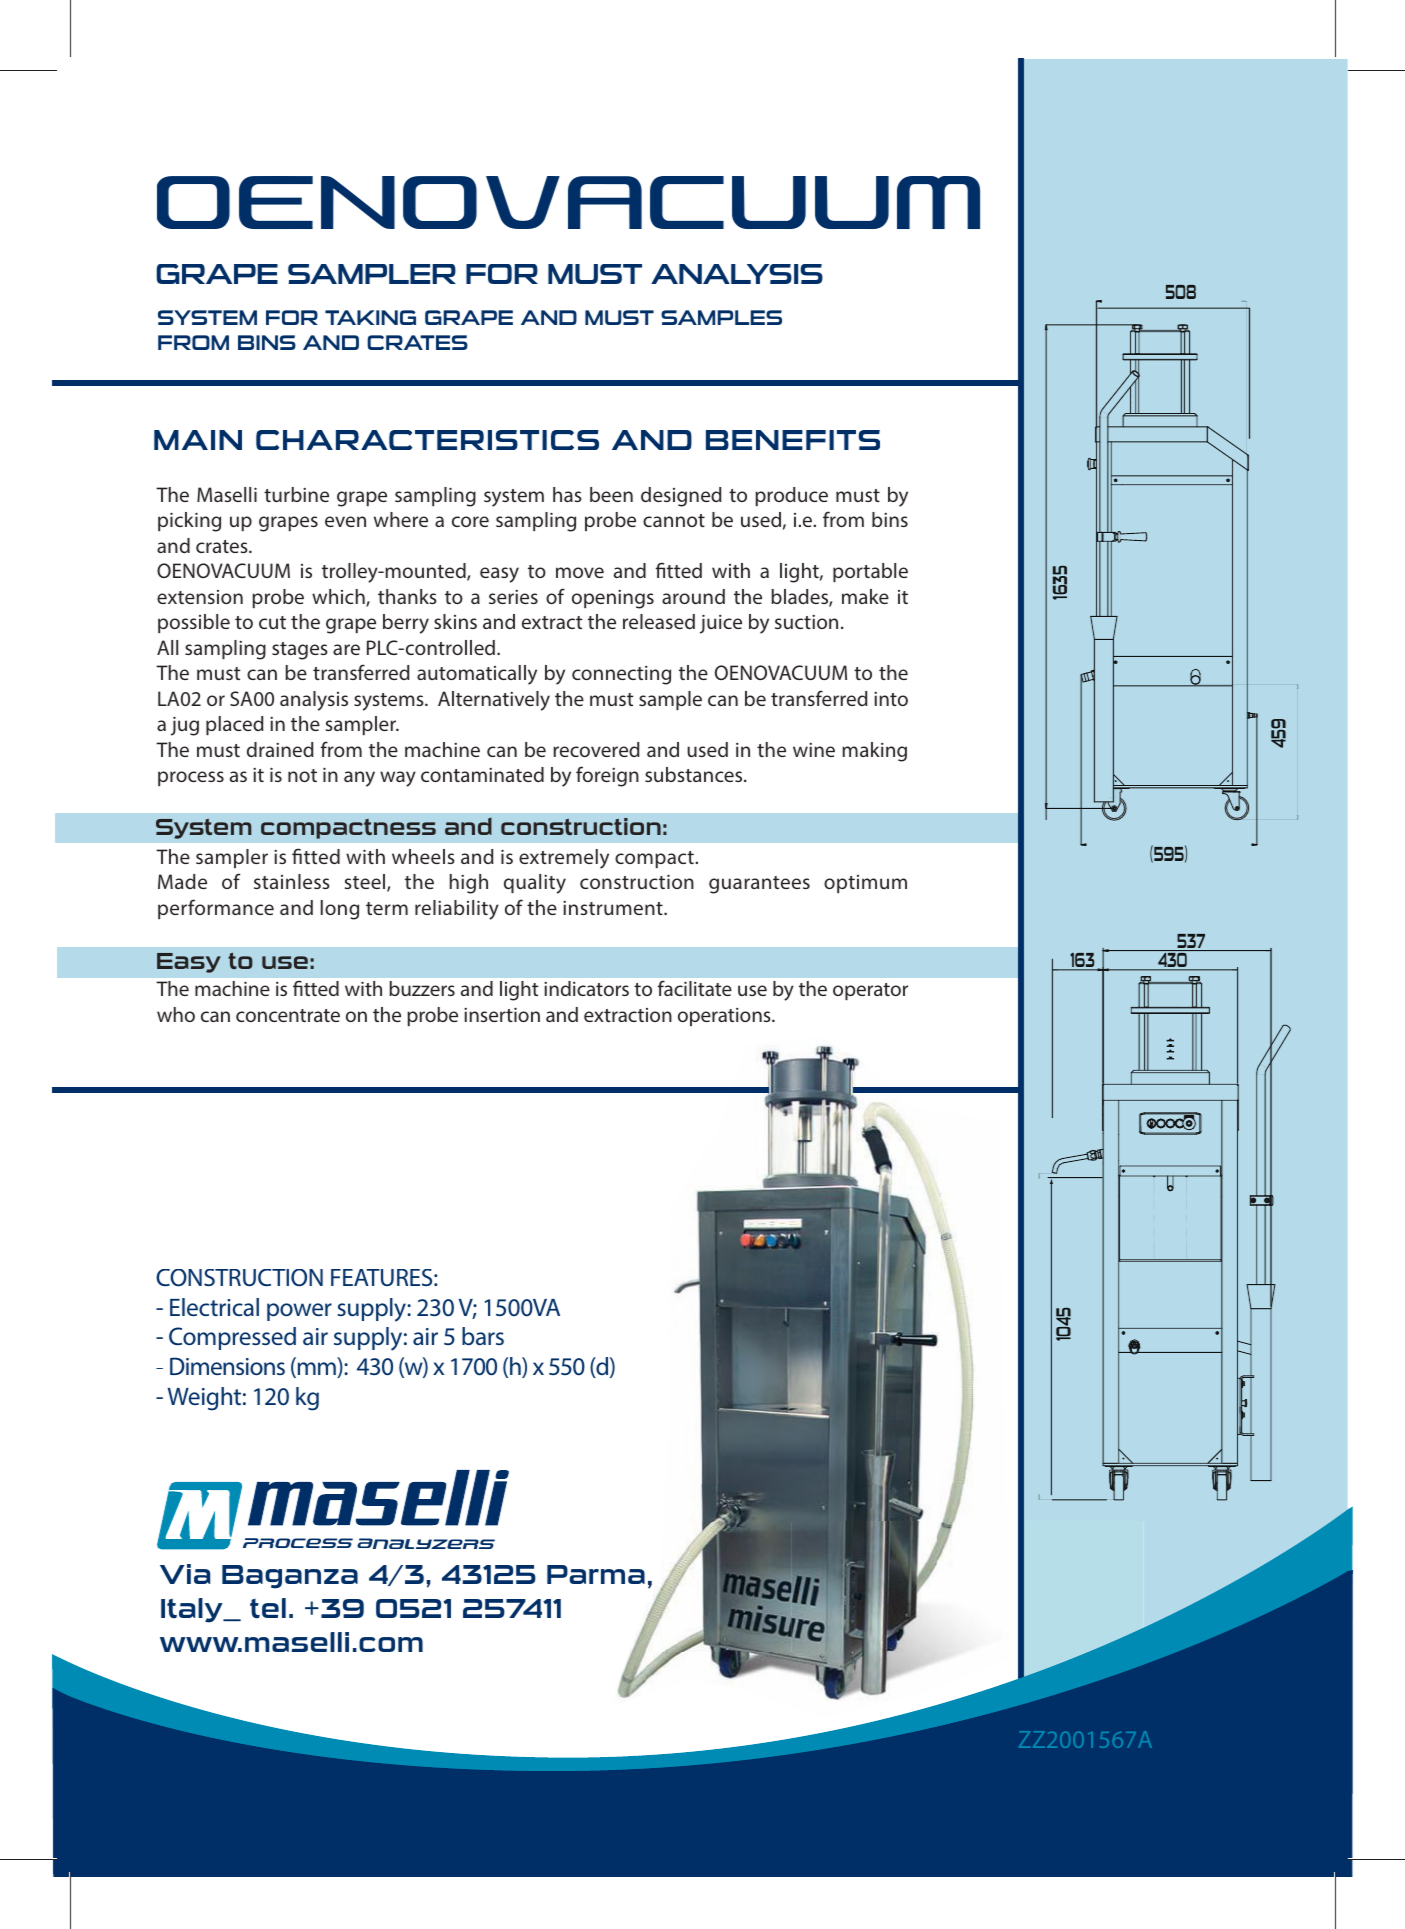 Image resolution: width=1405 pixels, height=1929 pixels. Describe the element at coordinates (280, 749) in the page. I see `drained` at that location.
